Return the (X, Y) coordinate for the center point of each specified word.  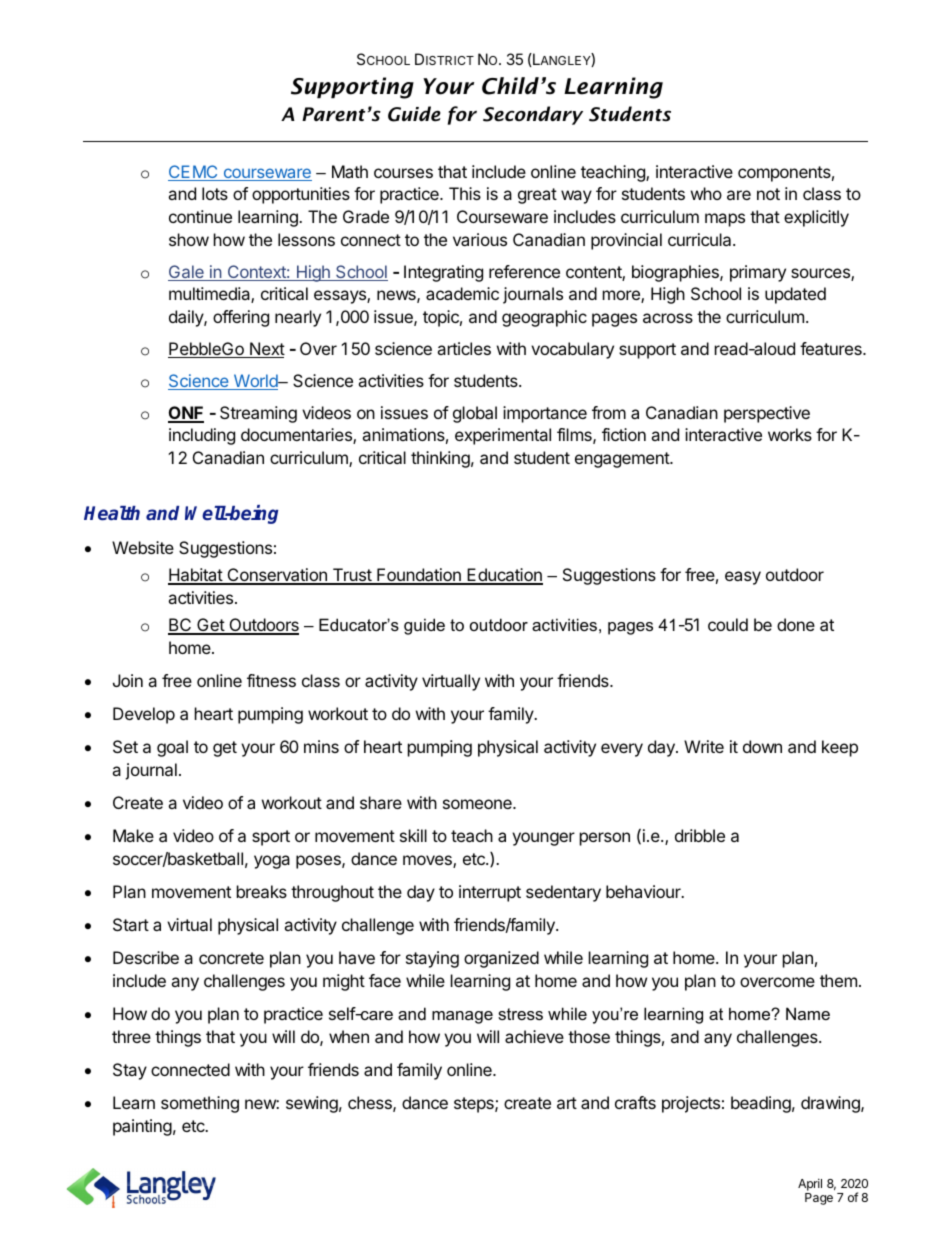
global (475, 414)
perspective (767, 414)
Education (504, 576)
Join (128, 680)
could (728, 624)
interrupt (490, 893)
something (200, 1104)
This (465, 193)
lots (215, 193)
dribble (700, 835)
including (202, 436)
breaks (262, 891)
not (768, 194)
